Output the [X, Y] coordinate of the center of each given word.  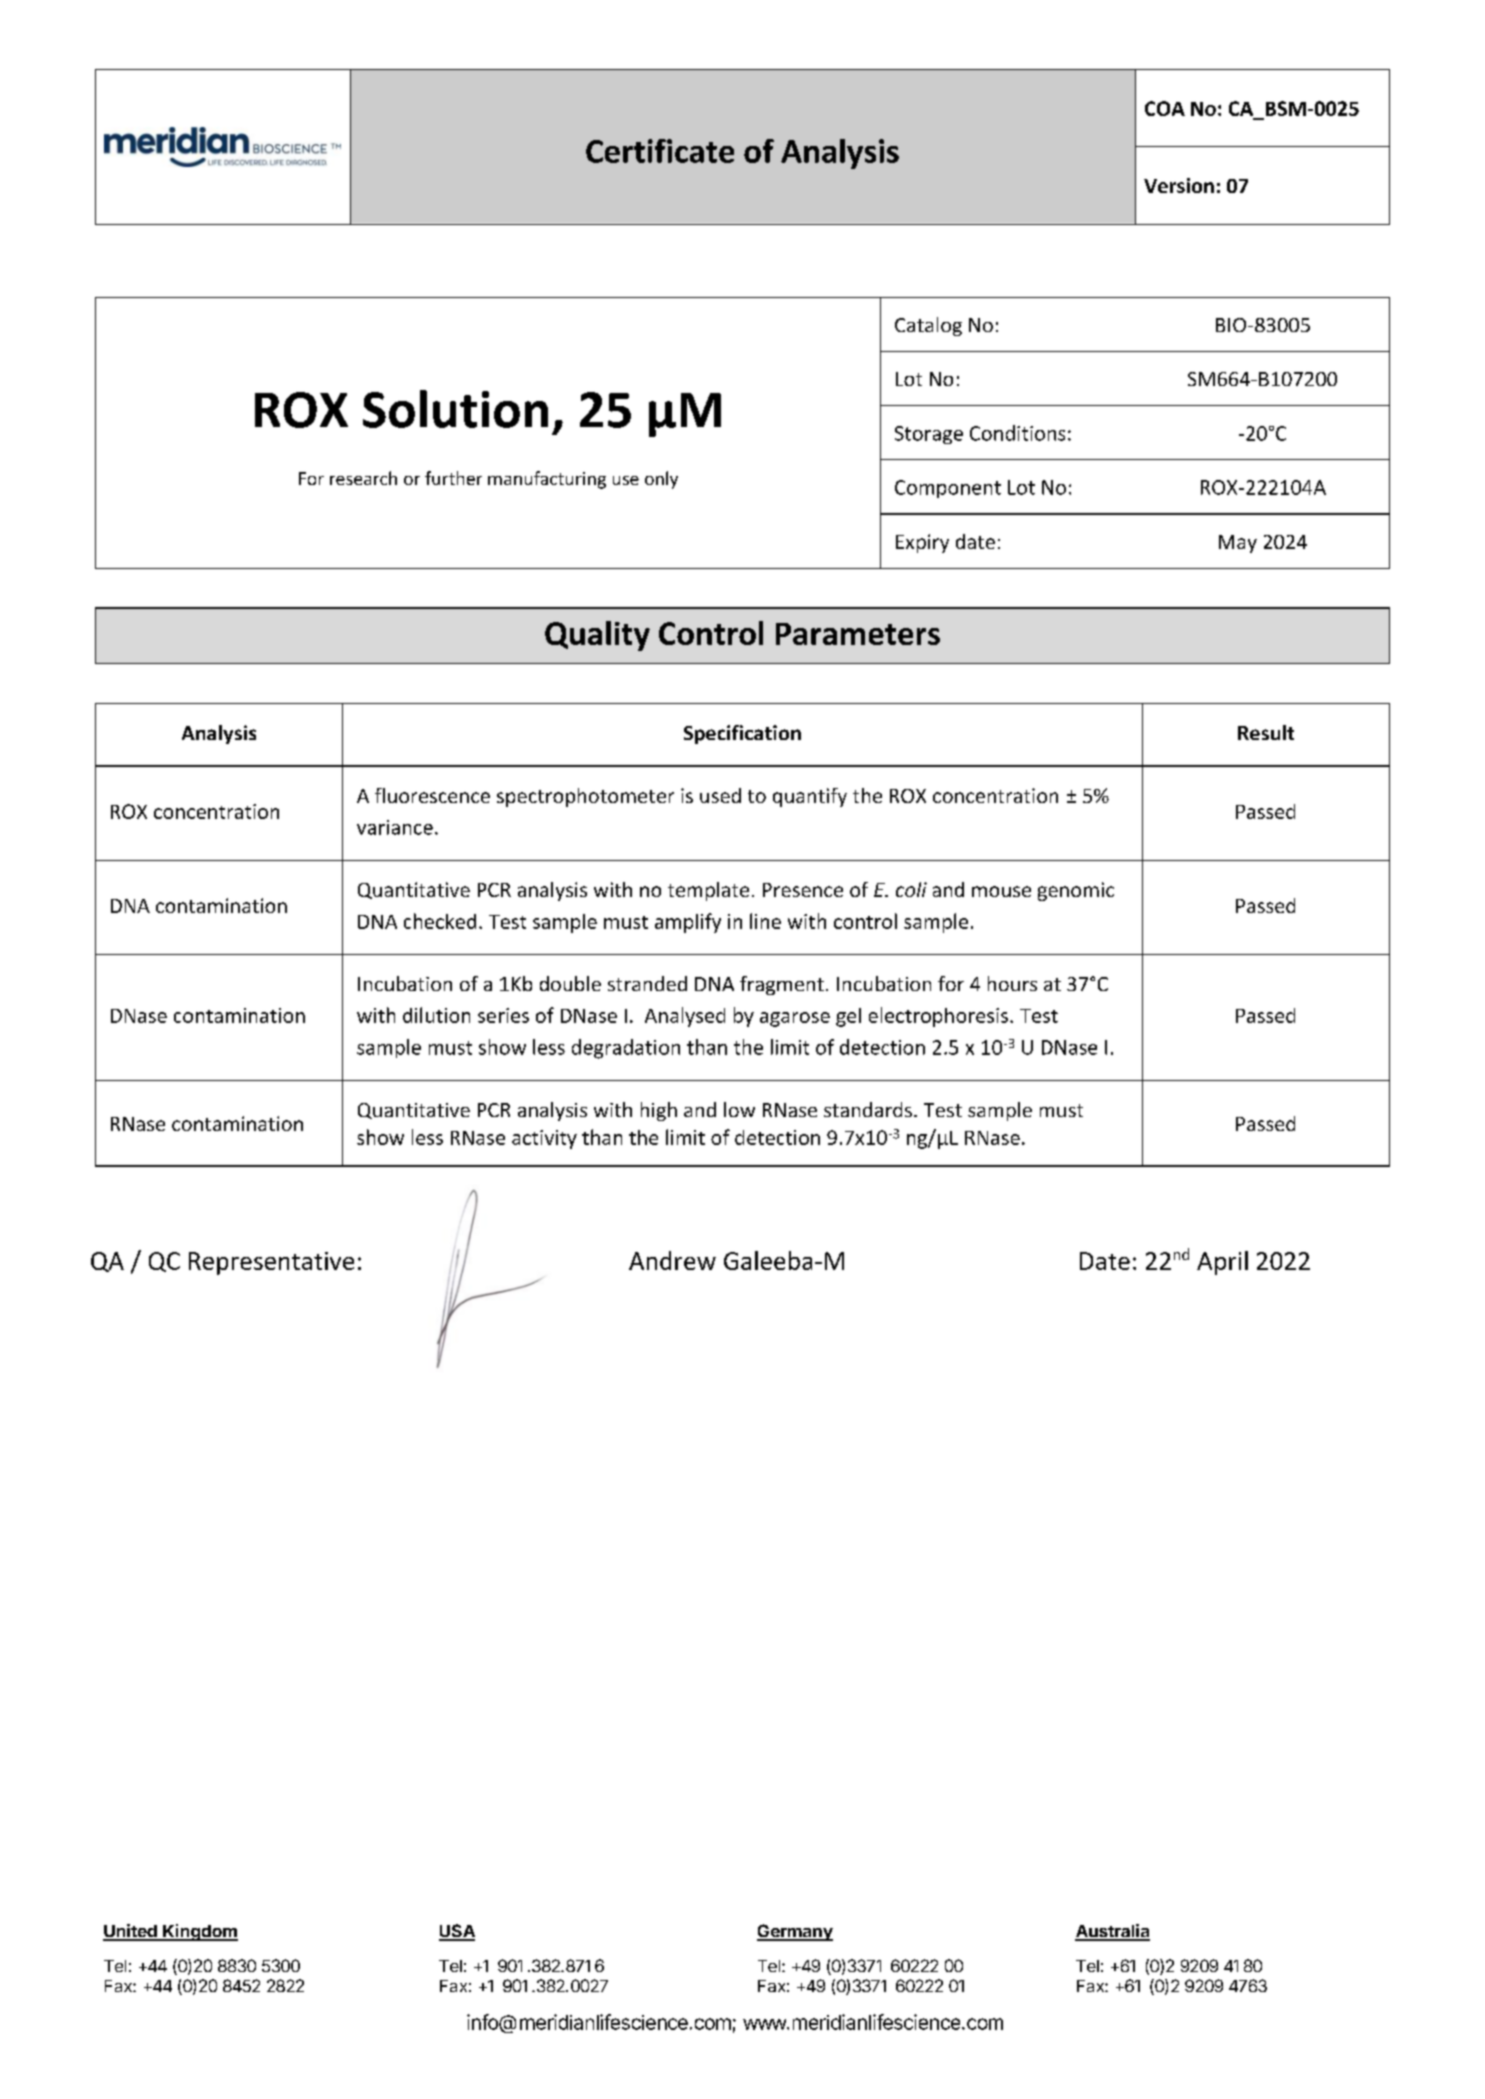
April [1222, 1263]
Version [1179, 185]
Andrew [672, 1260]
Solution [455, 409]
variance [395, 827]
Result [1266, 732]
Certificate [660, 151]
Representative [271, 1263]
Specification [742, 734]
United [131, 1932]
